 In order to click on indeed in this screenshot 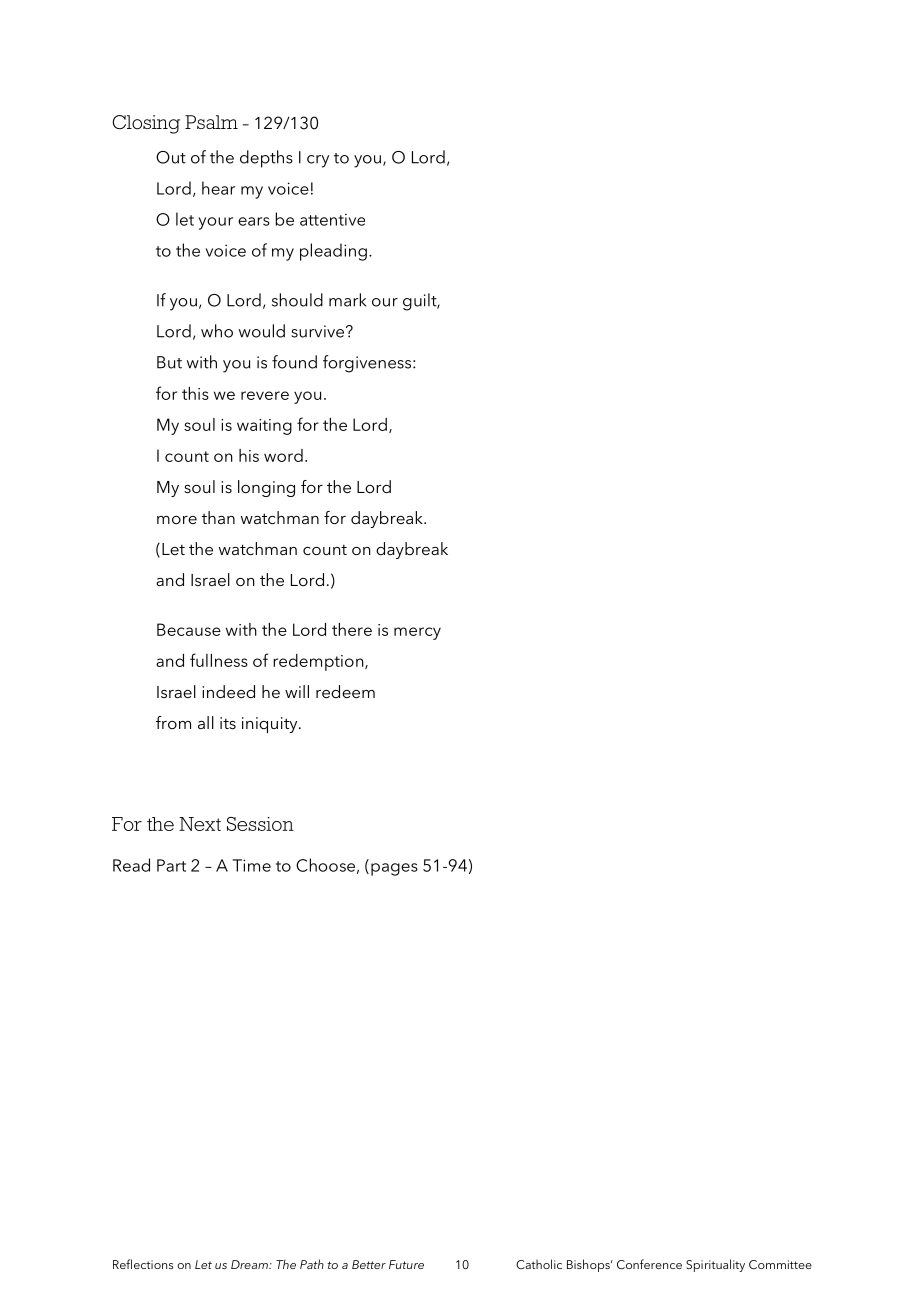, I will do `click(228, 691)`.
